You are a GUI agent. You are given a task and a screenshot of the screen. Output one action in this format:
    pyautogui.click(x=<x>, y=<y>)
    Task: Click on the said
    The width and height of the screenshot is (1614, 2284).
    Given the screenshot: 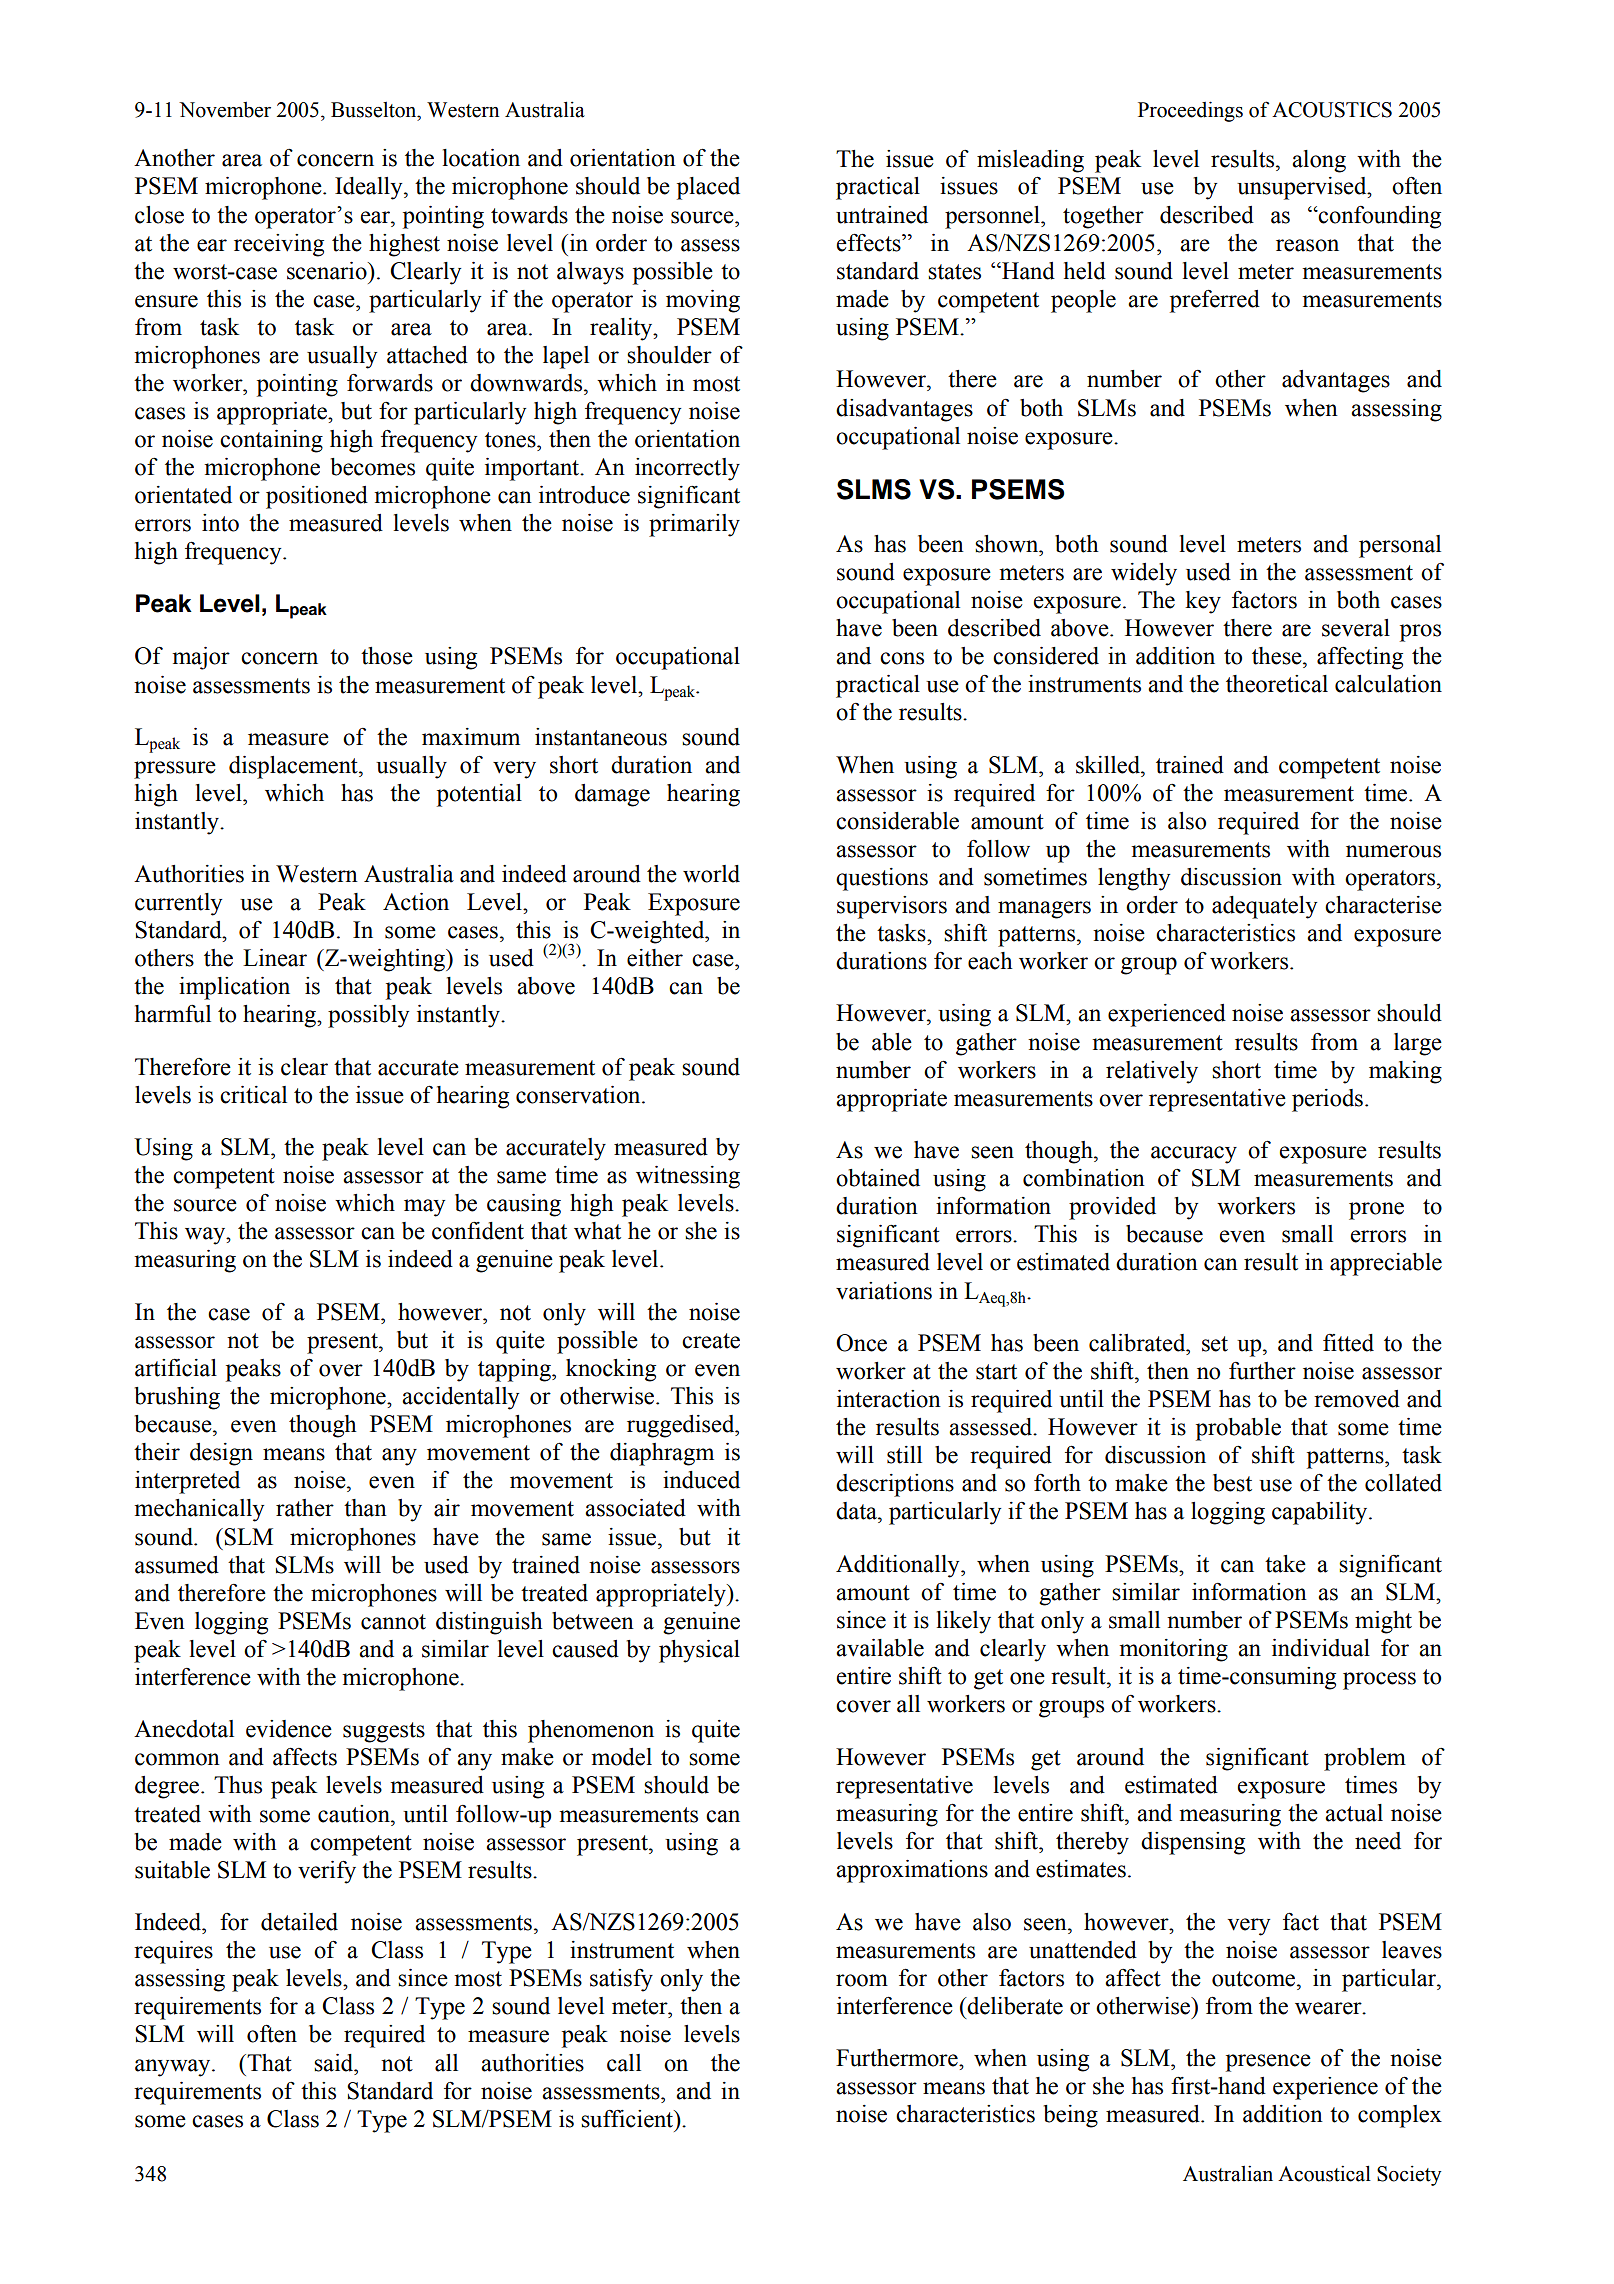 What is the action you would take?
    pyautogui.click(x=335, y=2063)
